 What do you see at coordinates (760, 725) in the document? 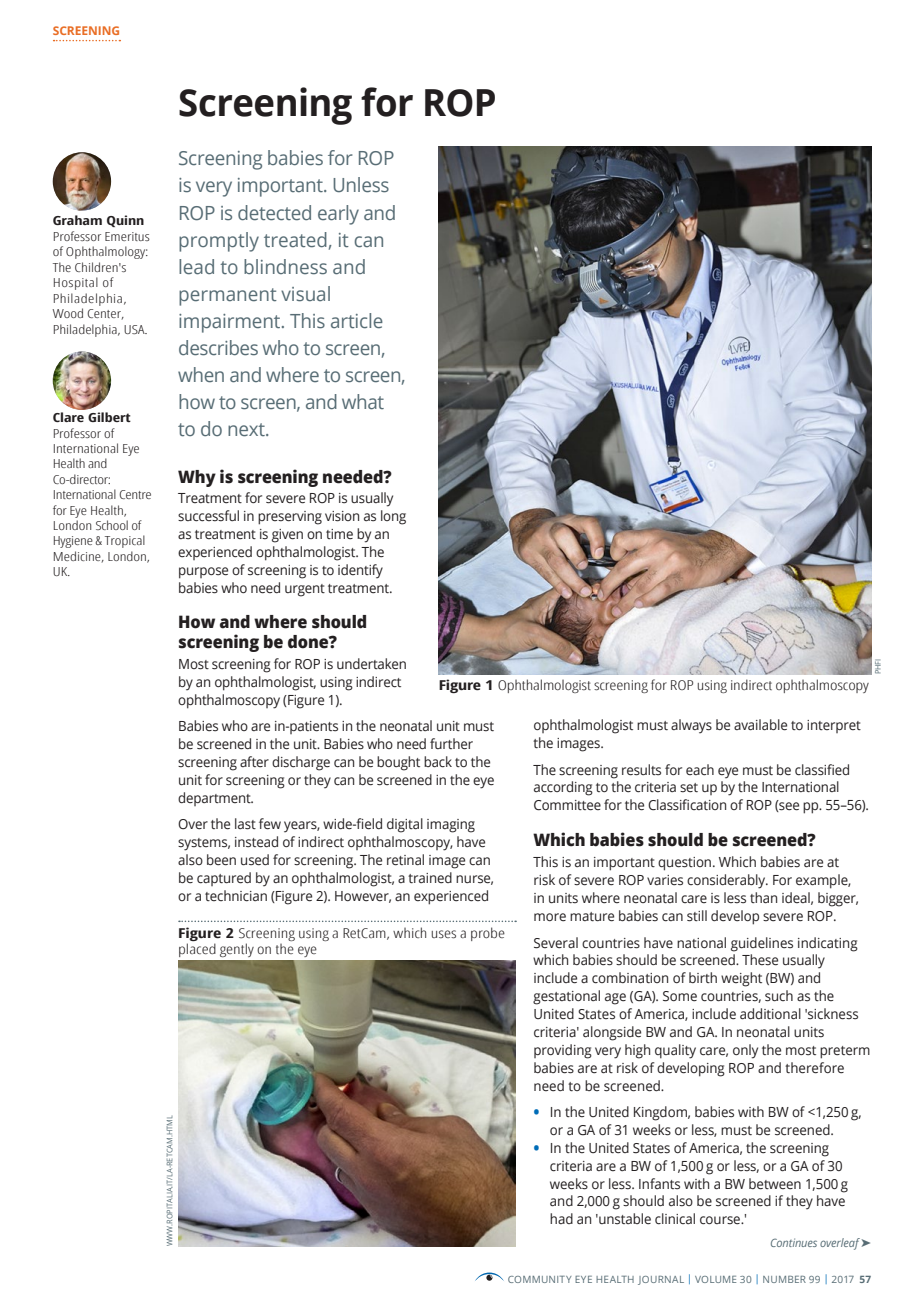
I see `available` at bounding box center [760, 725].
